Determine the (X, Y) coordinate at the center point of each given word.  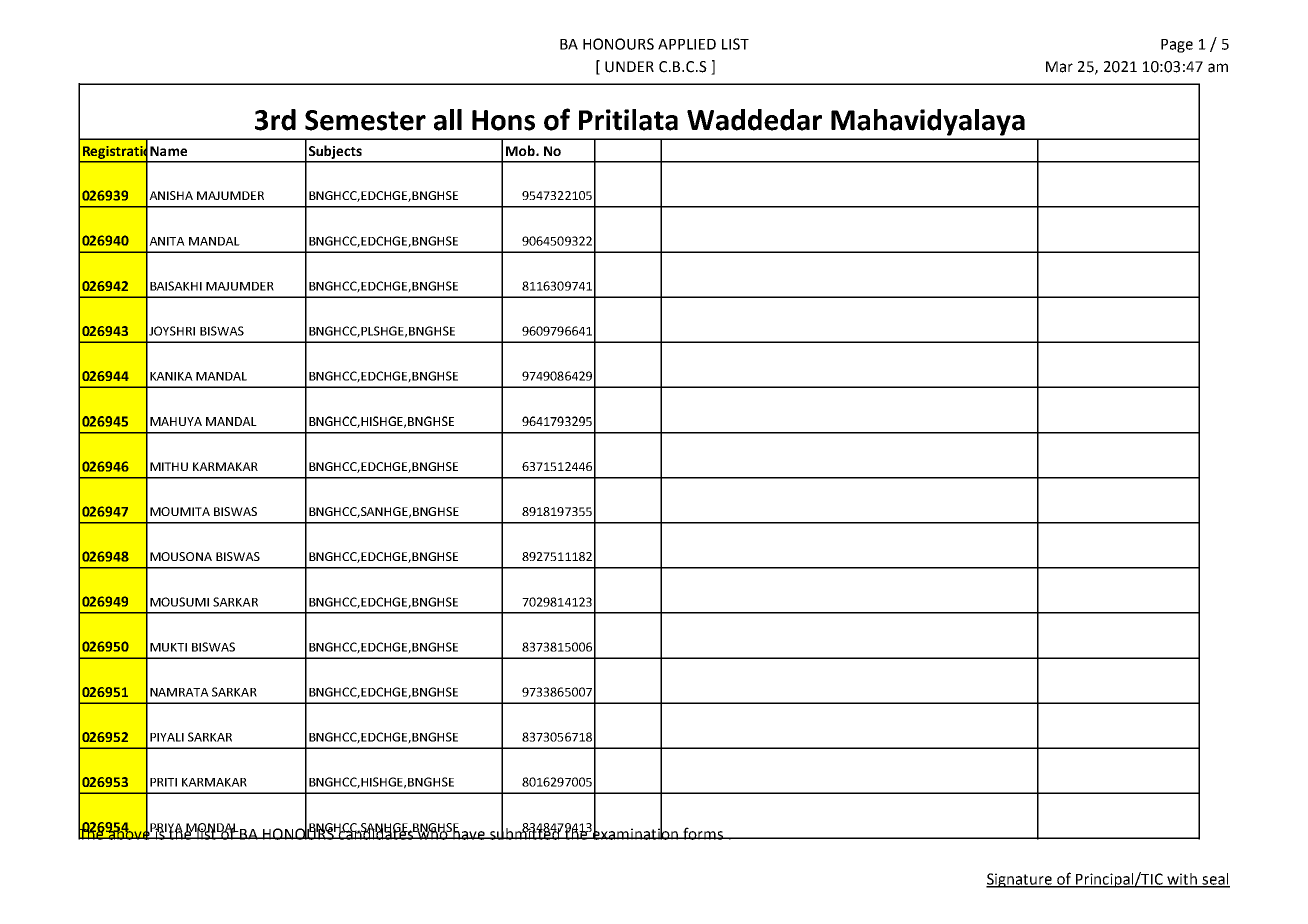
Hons (503, 120)
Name (168, 151)
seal (1215, 880)
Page (1177, 46)
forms (703, 833)
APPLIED (687, 44)
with (1182, 880)
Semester (365, 120)
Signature (1020, 880)
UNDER (629, 67)
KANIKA (171, 376)
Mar (1059, 67)
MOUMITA (180, 511)
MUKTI (168, 647)
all (448, 120)
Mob (521, 150)
